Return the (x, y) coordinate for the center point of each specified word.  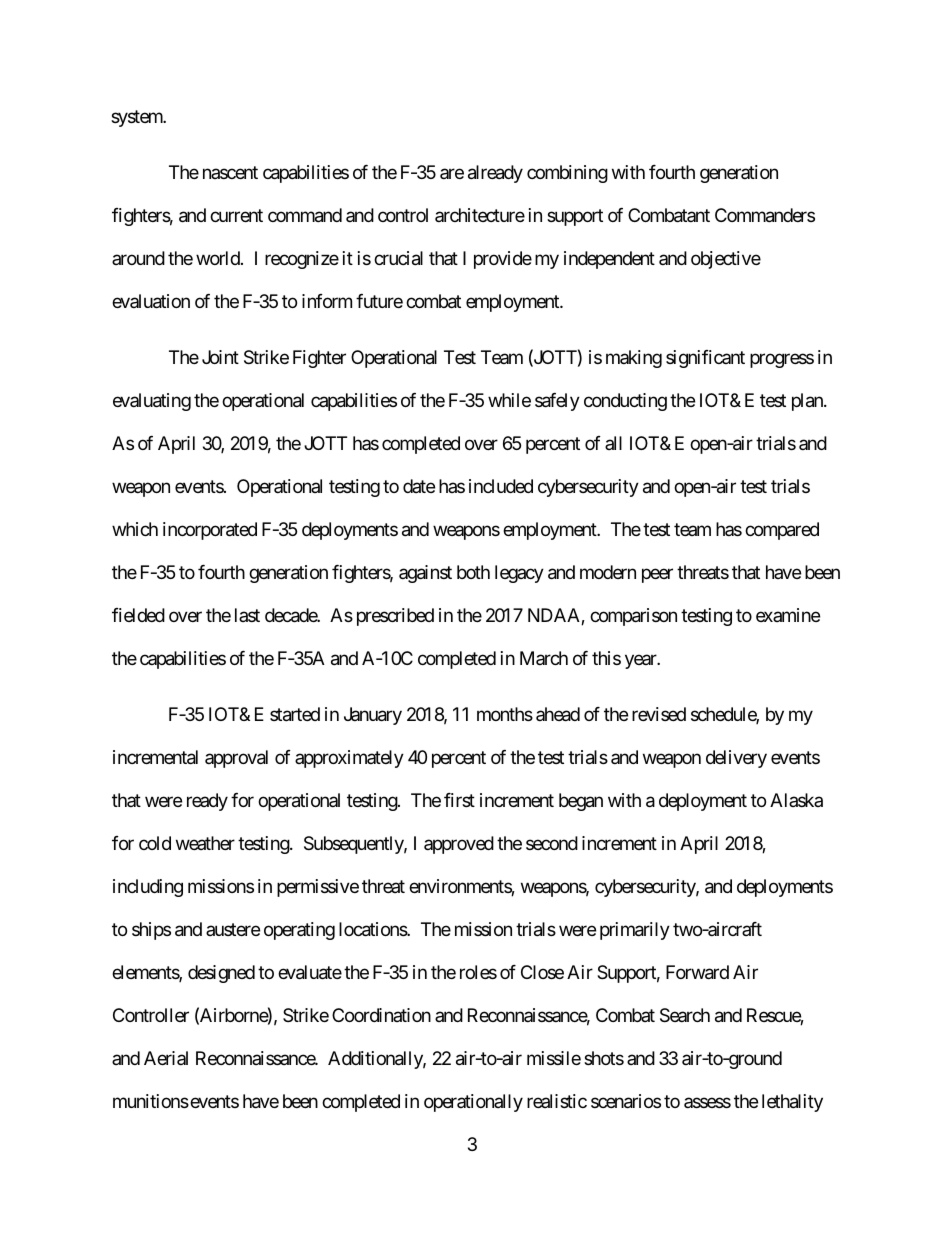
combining (567, 174)
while (509, 400)
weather (205, 843)
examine (788, 615)
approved (459, 845)
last (247, 615)
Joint (220, 357)
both (473, 572)
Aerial (166, 1058)
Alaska (796, 800)
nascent (230, 172)
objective (726, 260)
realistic (557, 1101)
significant (705, 359)
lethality (792, 1103)
